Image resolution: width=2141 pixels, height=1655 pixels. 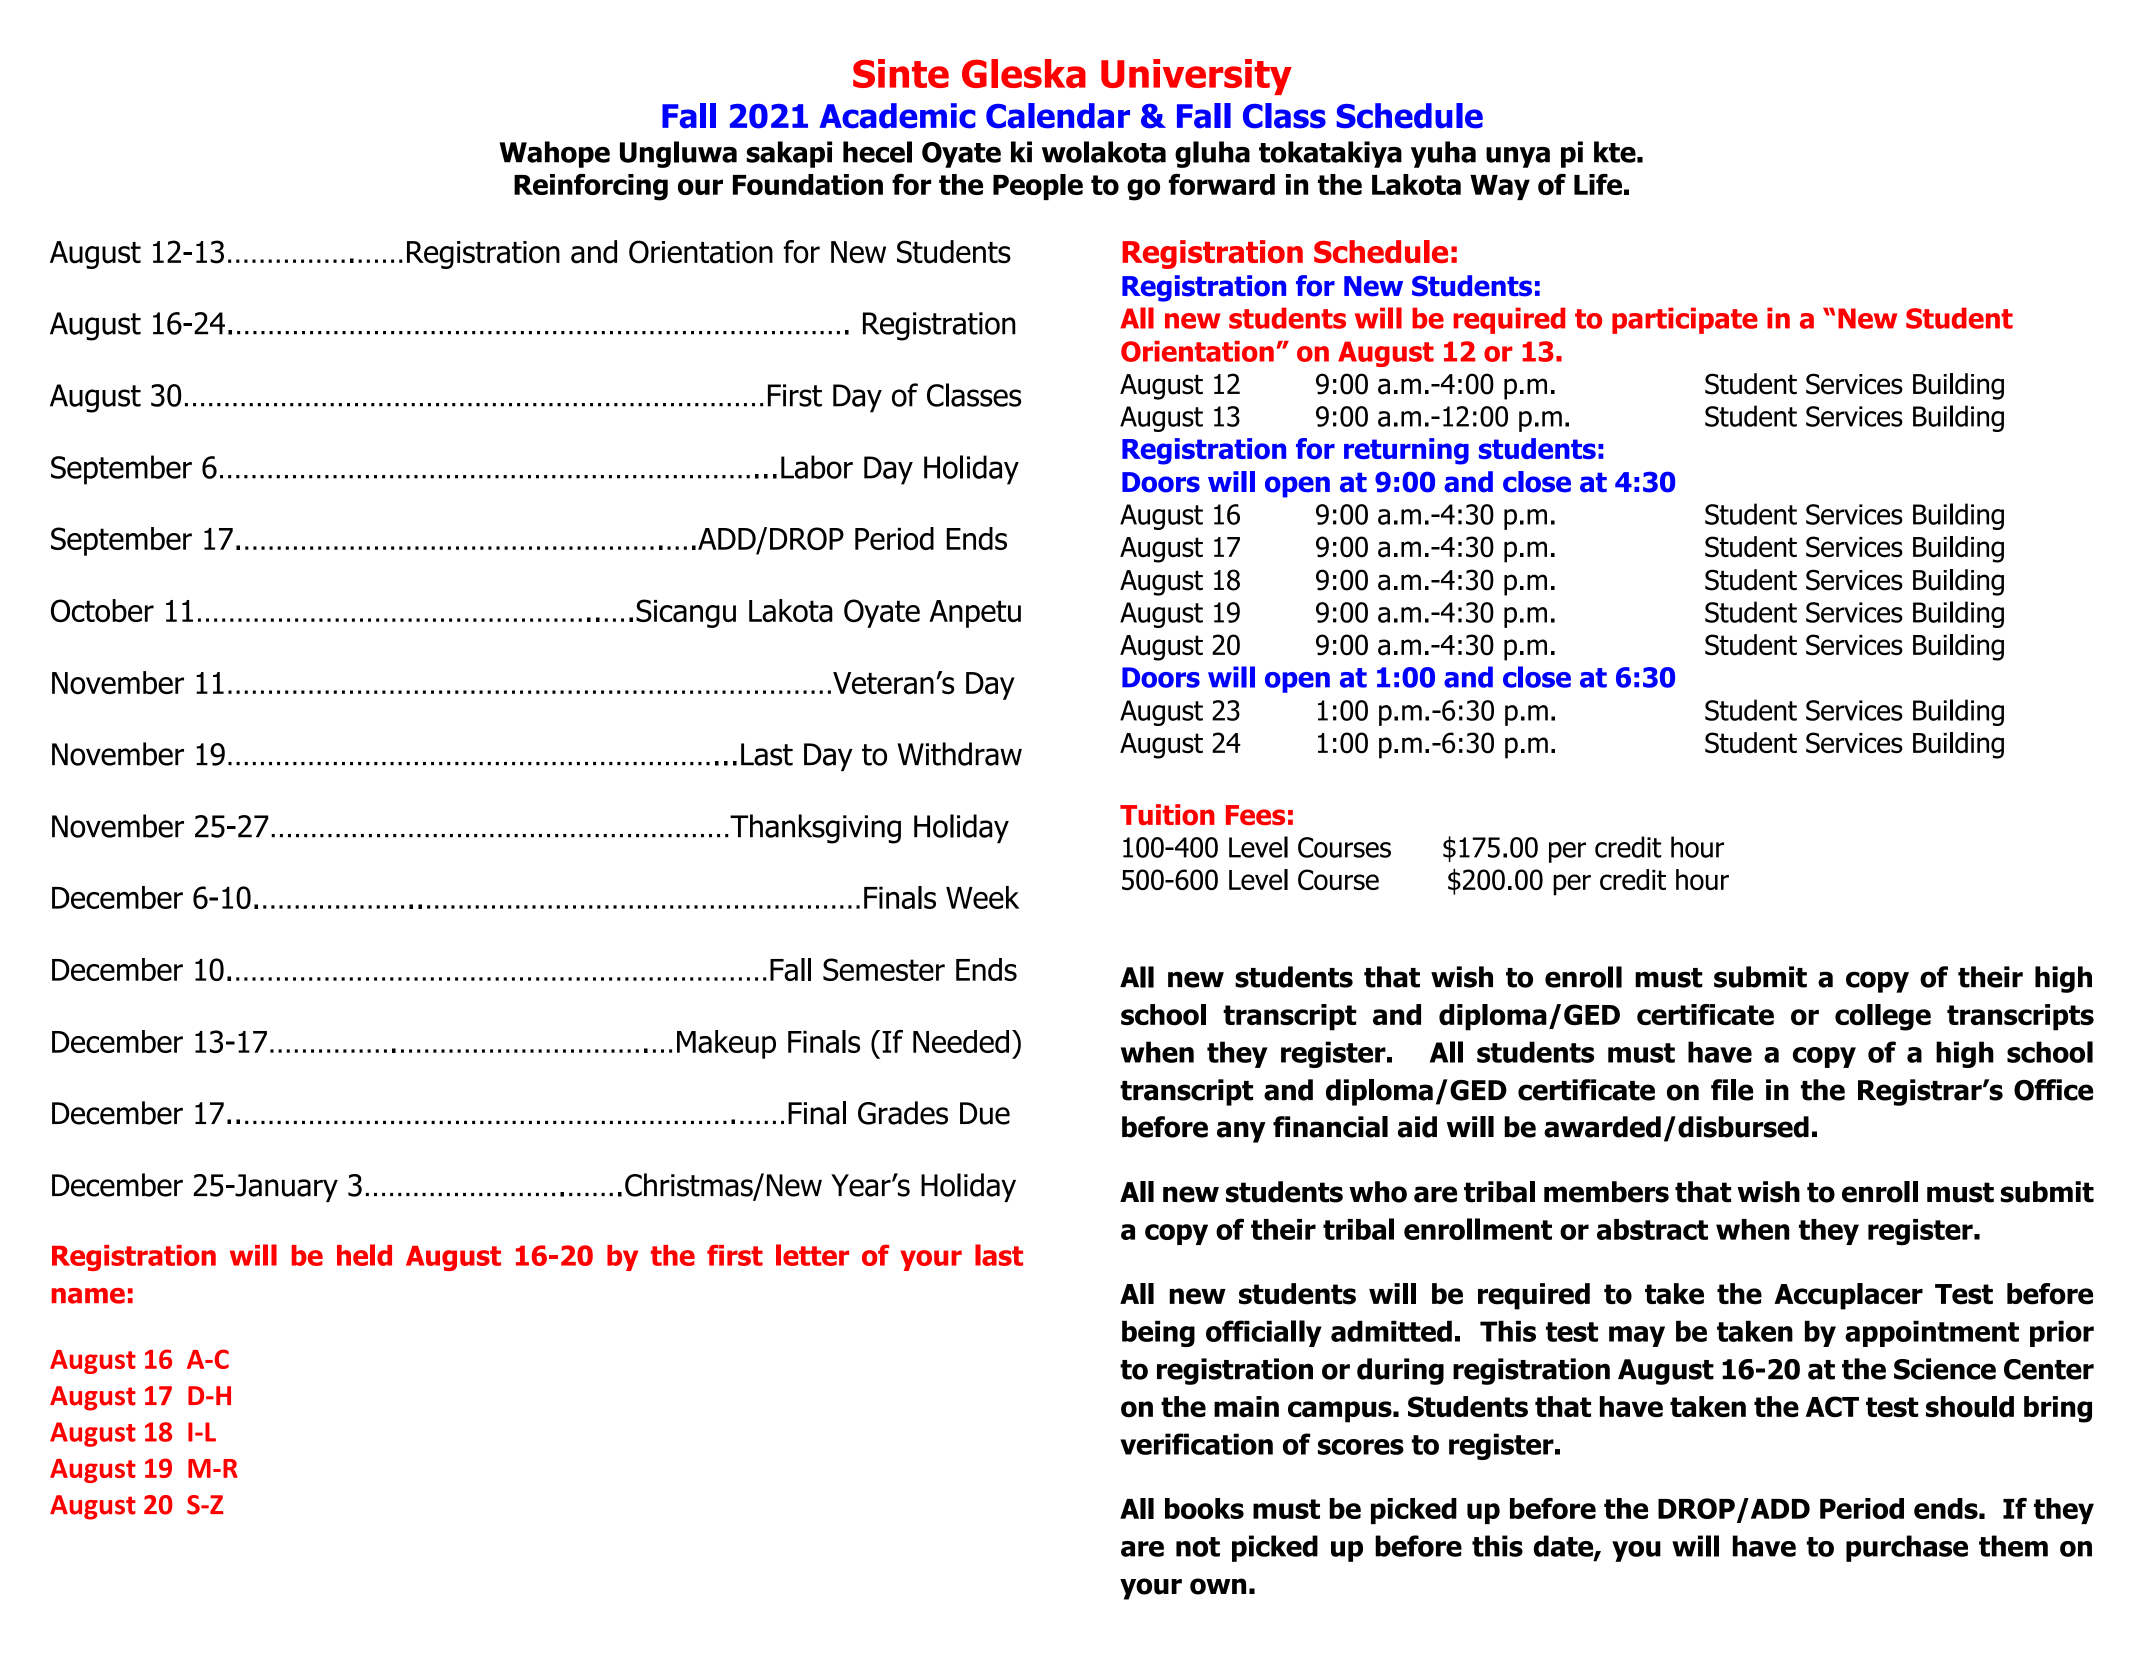 What do you see at coordinates (1196, 77) in the screenshot?
I see `University` at bounding box center [1196, 77].
